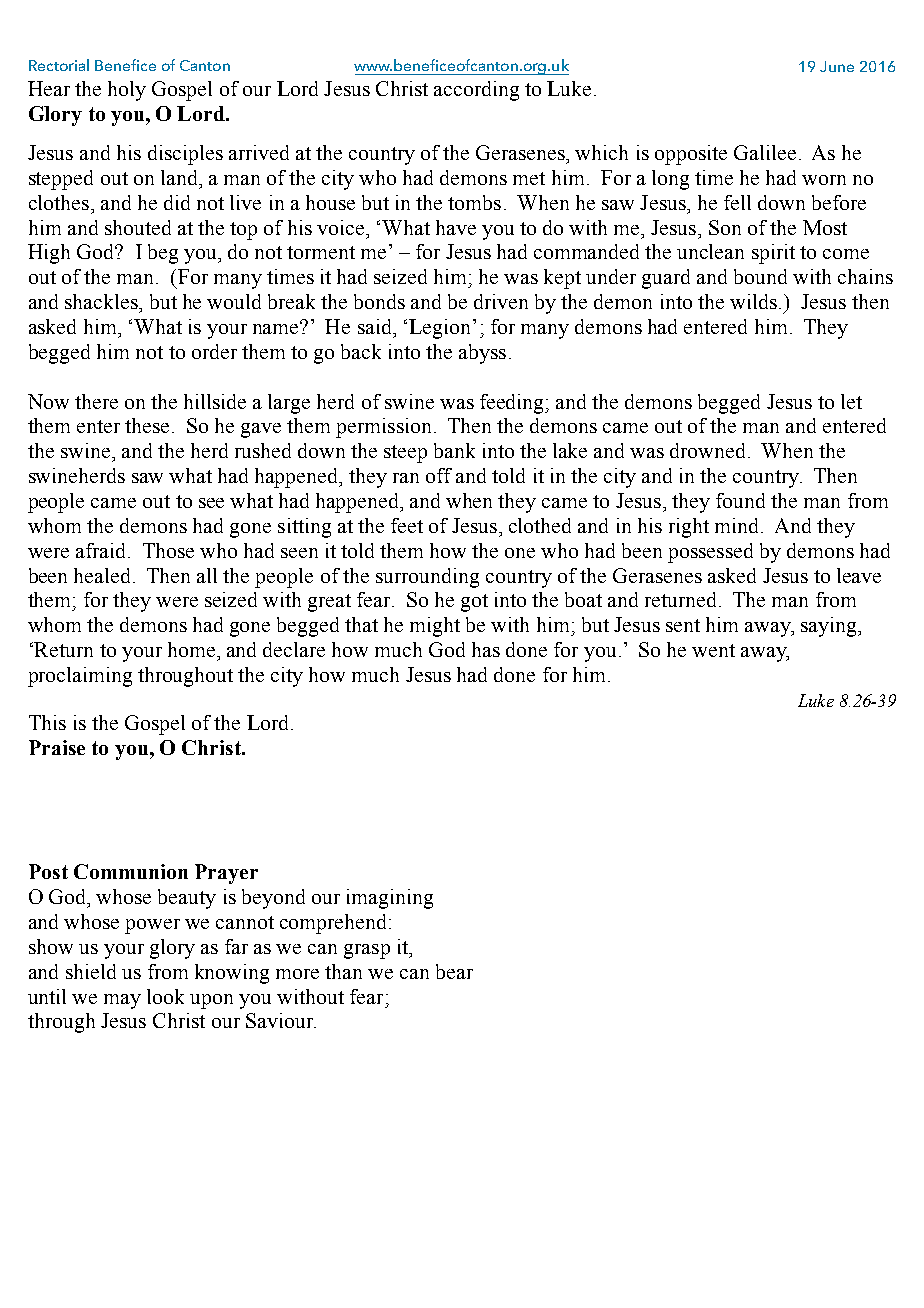  What do you see at coordinates (476, 91) in the image?
I see `according` at bounding box center [476, 91].
